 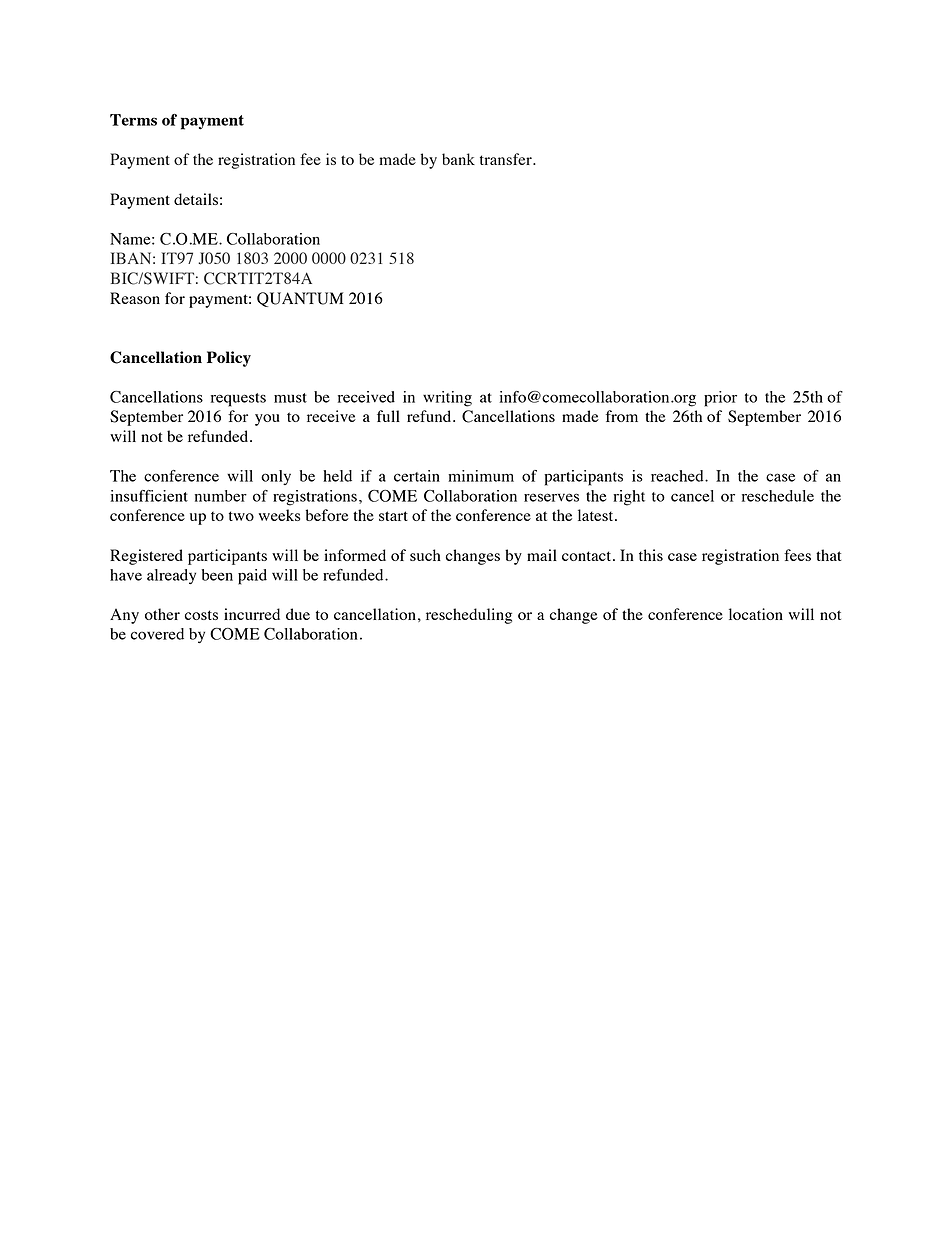 I want to click on prior, so click(x=720, y=399).
